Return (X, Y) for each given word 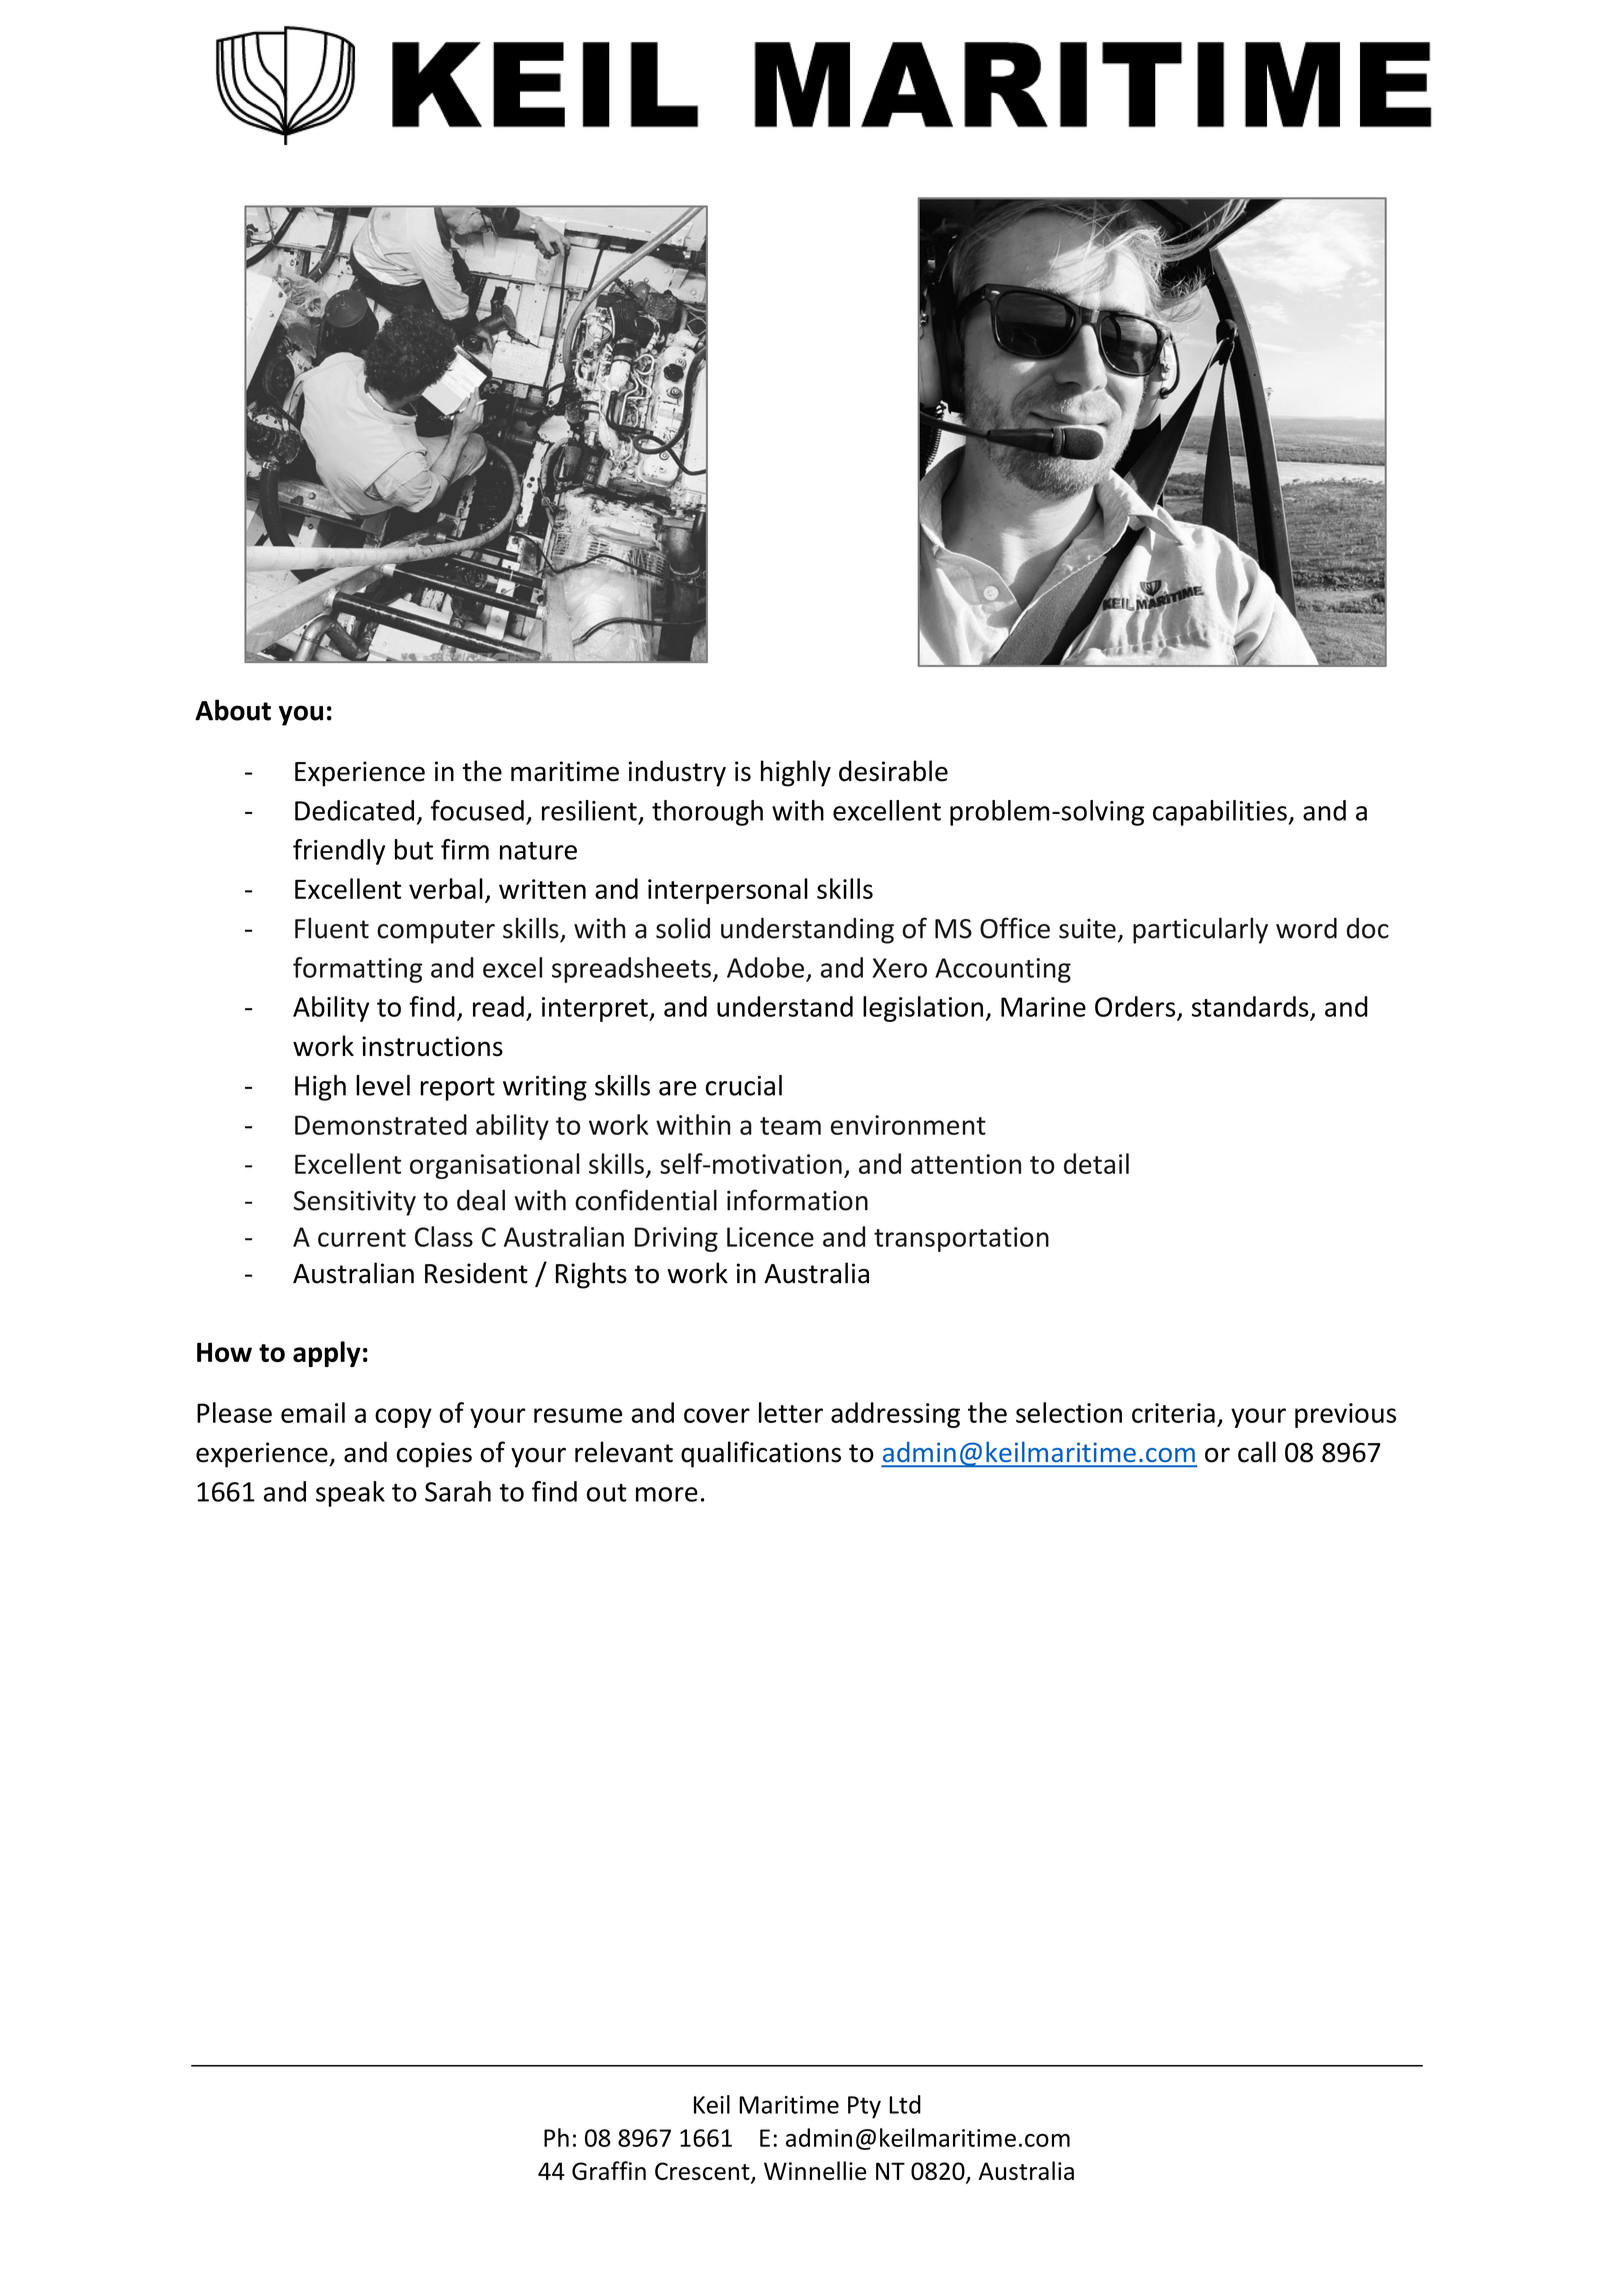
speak (350, 1494)
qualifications (761, 1454)
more (667, 1494)
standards (1250, 1006)
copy (403, 1418)
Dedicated (354, 810)
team (790, 1126)
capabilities (1221, 813)
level (383, 1085)
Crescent (703, 2172)
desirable (893, 771)
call (1257, 1452)
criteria (1173, 1413)
